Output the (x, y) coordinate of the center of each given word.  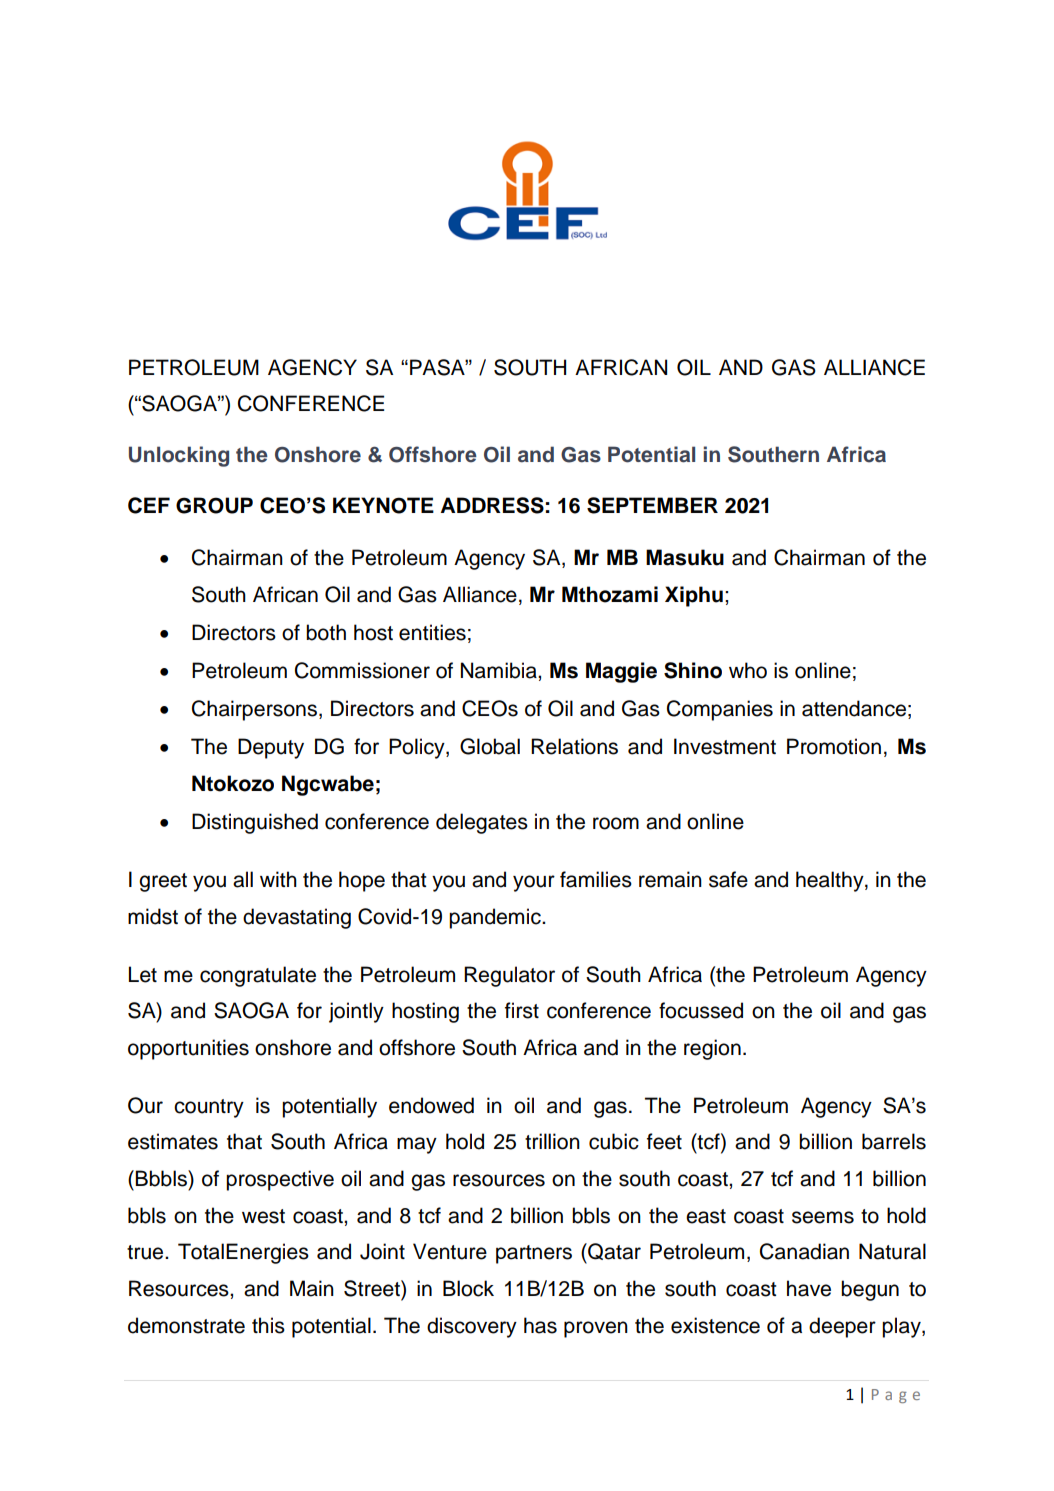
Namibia (500, 670)
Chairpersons (256, 710)
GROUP (214, 505)
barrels (894, 1141)
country (209, 1108)
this (268, 1325)
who (748, 670)
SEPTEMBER (652, 505)
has (540, 1325)
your (534, 883)
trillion (552, 1141)
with (278, 879)
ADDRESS (492, 505)
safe (728, 879)
